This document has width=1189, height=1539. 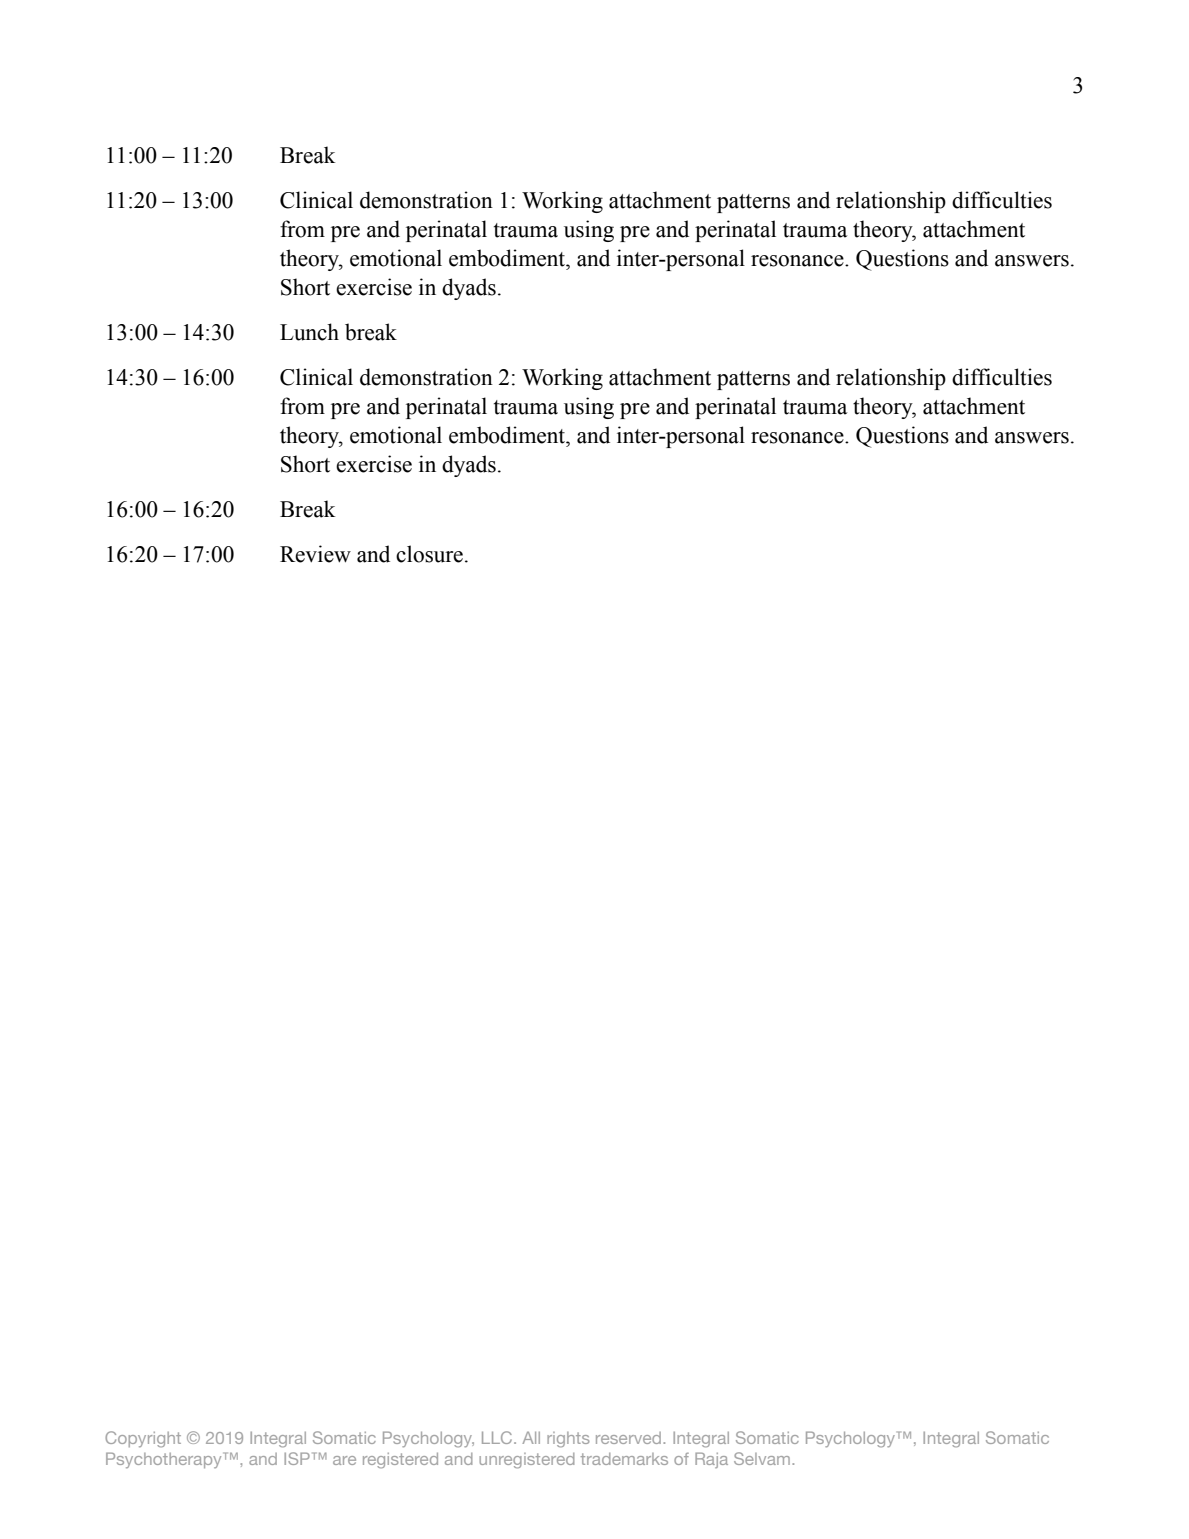 What do you see at coordinates (315, 554) in the document?
I see `Review` at bounding box center [315, 554].
